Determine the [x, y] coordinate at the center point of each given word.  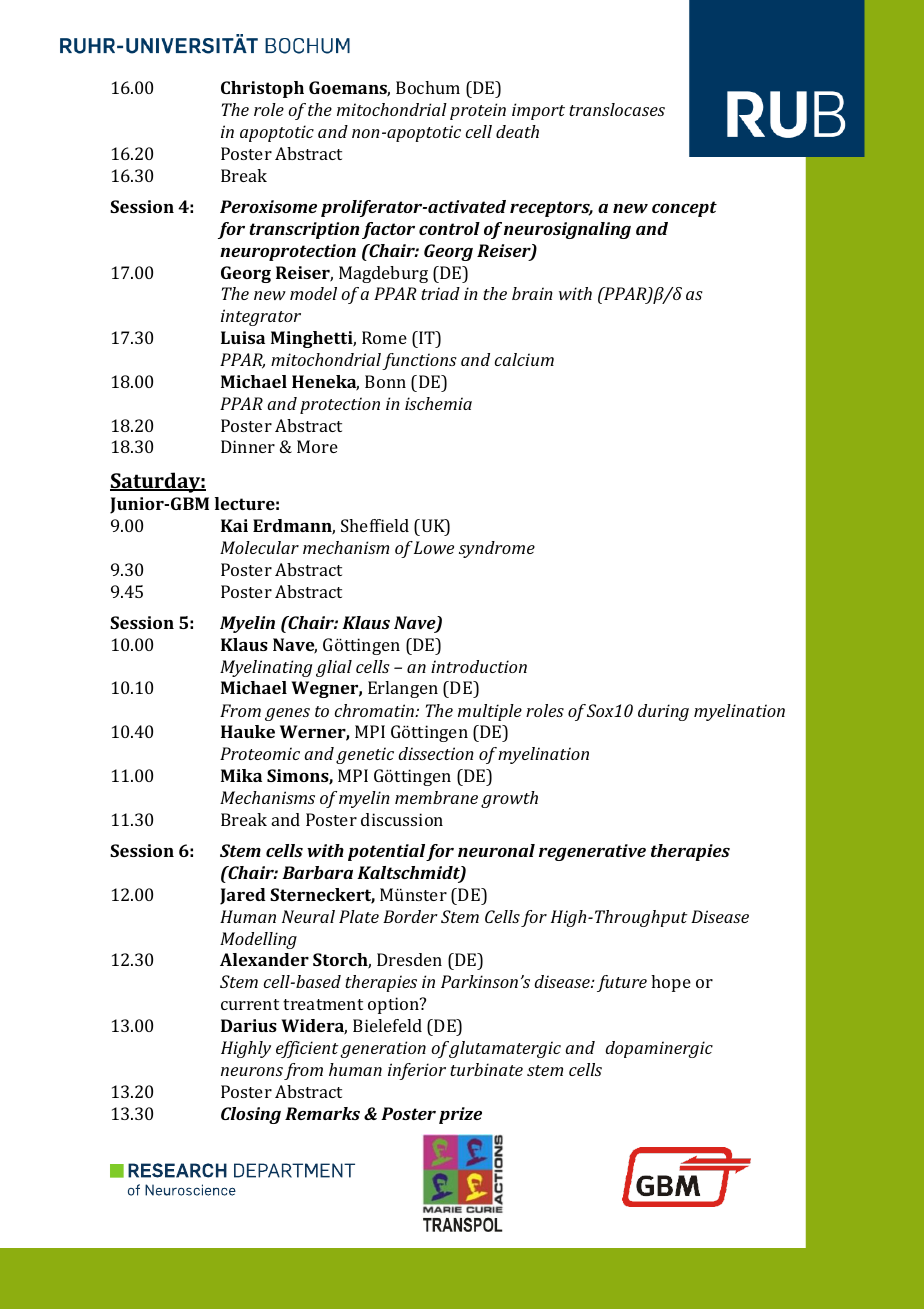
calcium [524, 359]
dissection [436, 753]
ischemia [438, 403]
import [538, 111]
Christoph [262, 89]
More [317, 446]
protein [478, 111]
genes [287, 714]
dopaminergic [659, 1049]
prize [460, 1115]
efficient [307, 1049]
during [663, 712]
